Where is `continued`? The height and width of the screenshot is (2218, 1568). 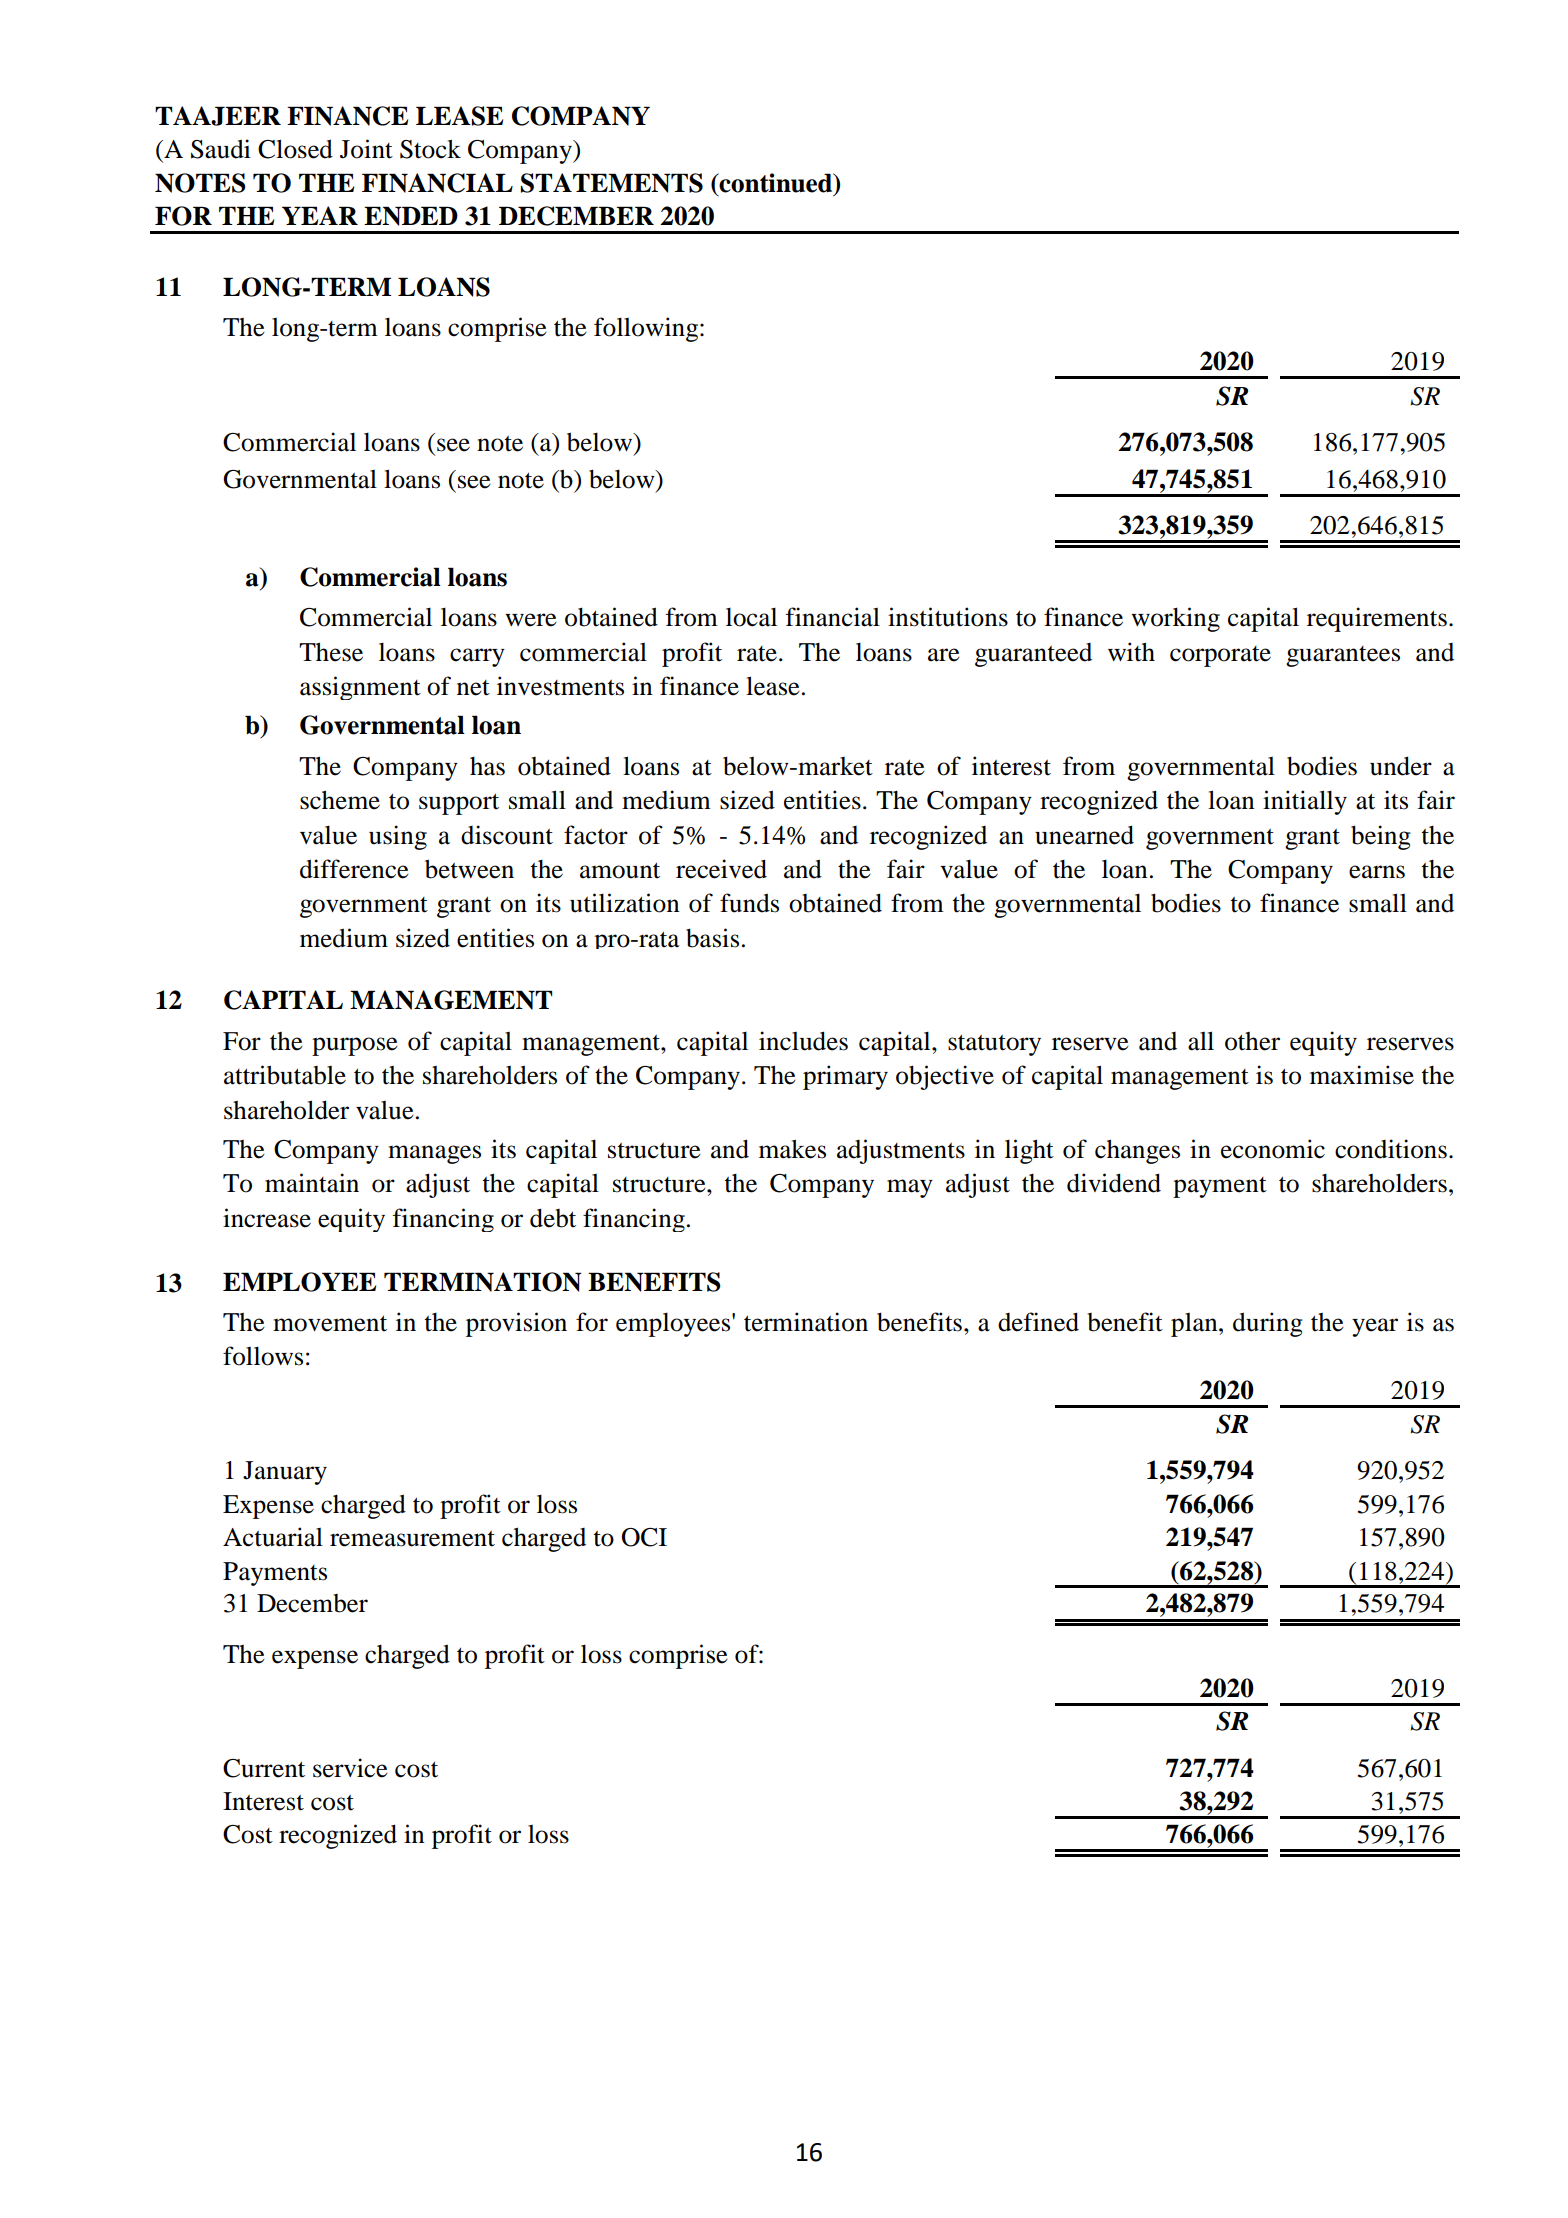
continued is located at coordinates (776, 183).
